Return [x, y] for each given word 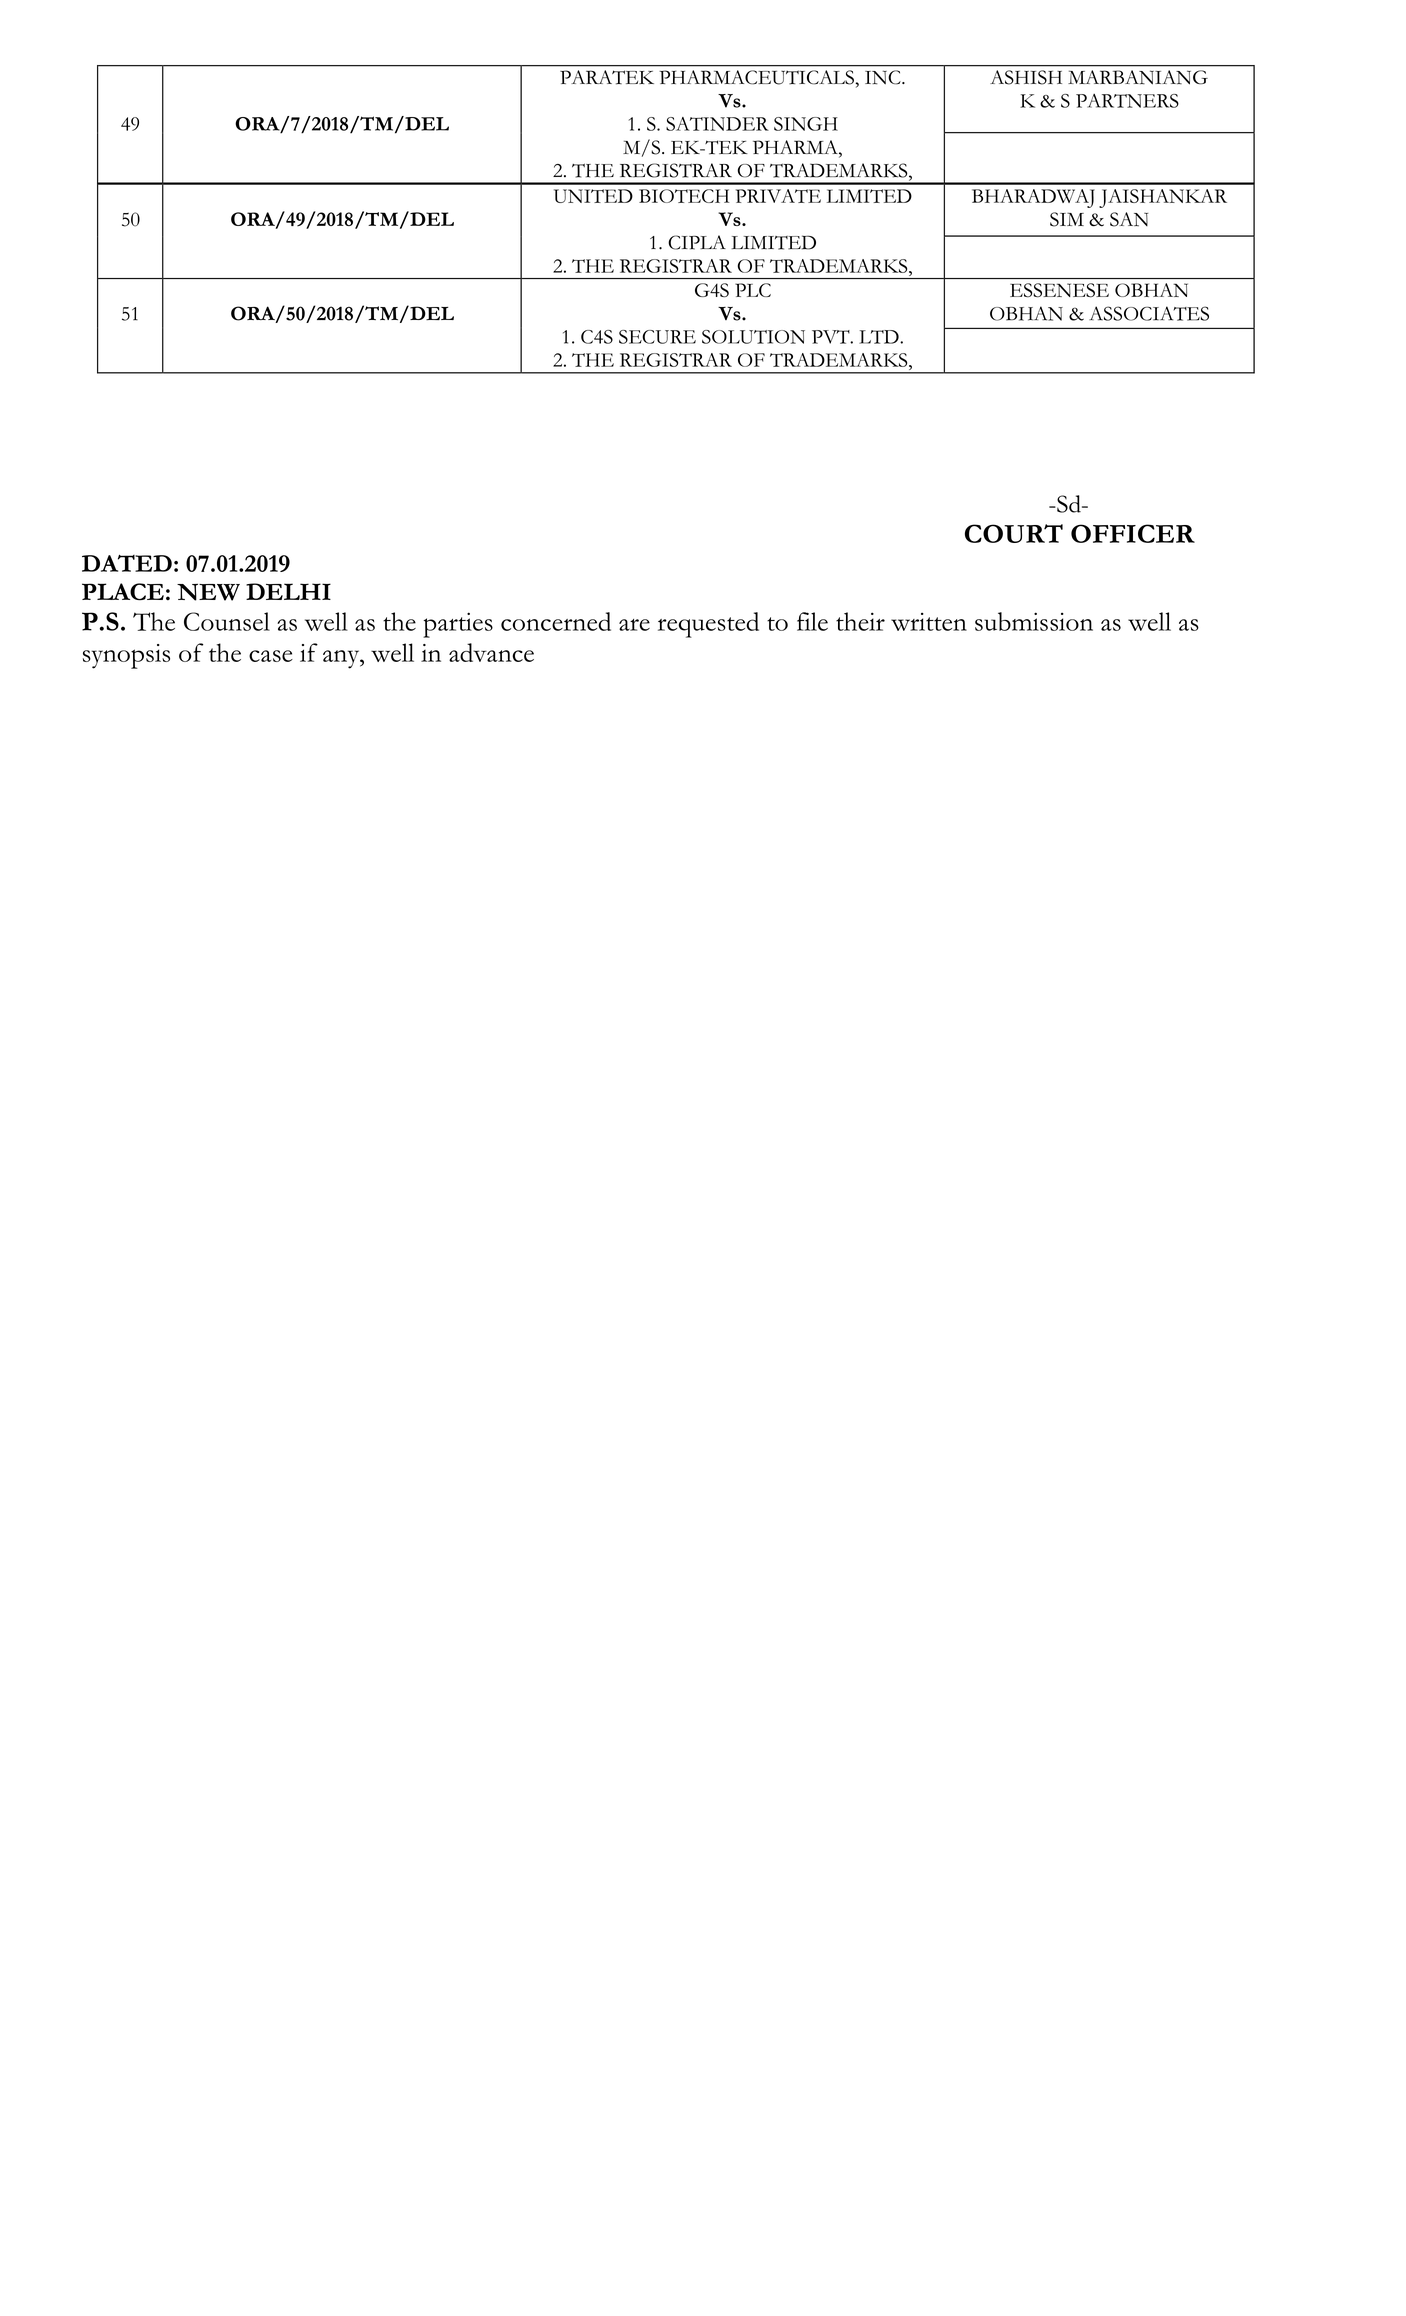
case [271, 656]
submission [1034, 621]
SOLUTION [753, 337]
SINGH [806, 124]
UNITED [593, 196]
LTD [880, 337]
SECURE [657, 337]
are [634, 625]
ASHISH [1026, 77]
